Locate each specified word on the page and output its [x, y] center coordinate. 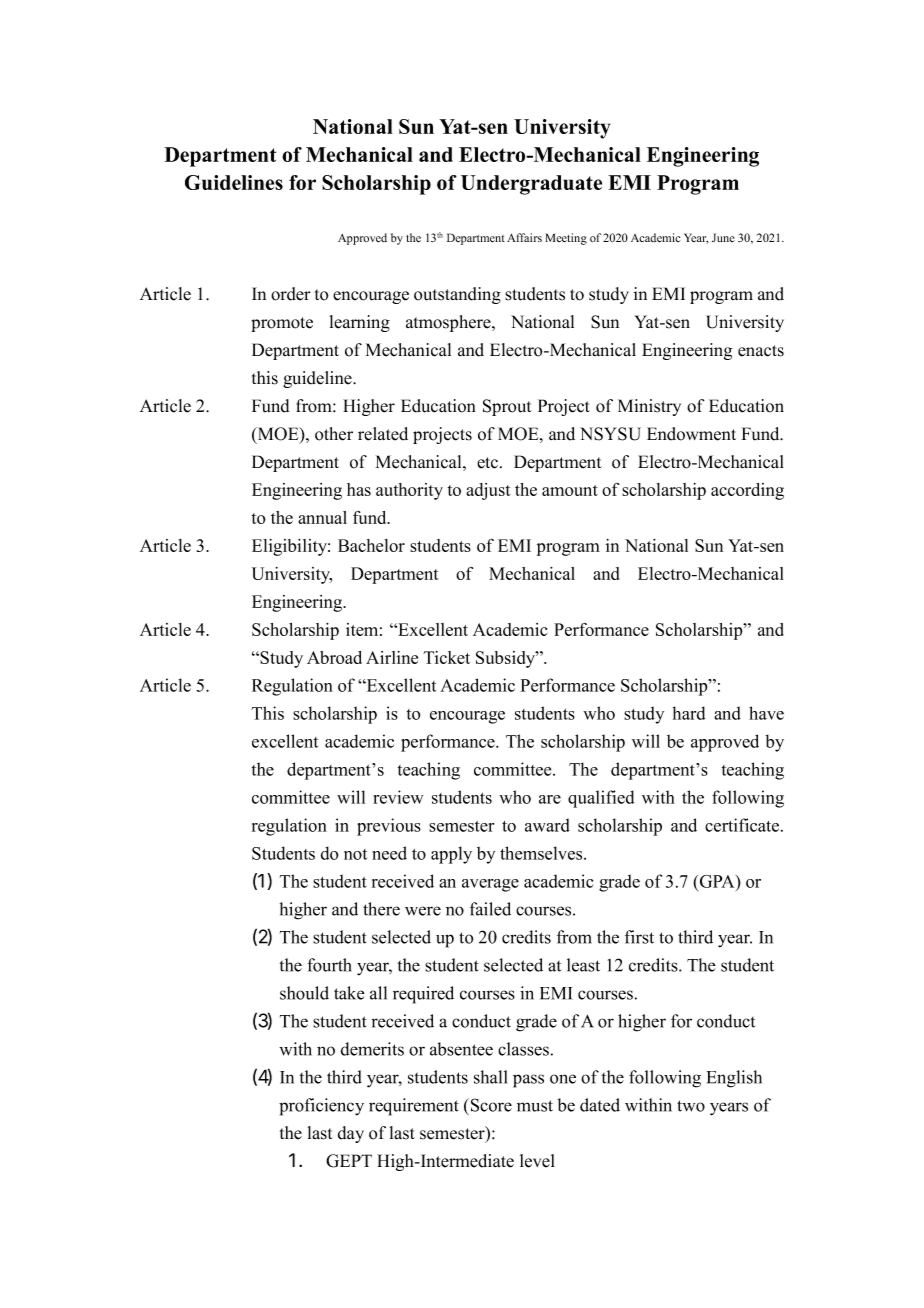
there [381, 909]
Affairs [524, 237]
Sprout [507, 407]
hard [689, 713]
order [291, 294]
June [723, 237]
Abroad [334, 657]
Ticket [446, 657]
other [334, 434]
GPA [718, 881]
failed [490, 909]
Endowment [691, 434]
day [351, 1134]
